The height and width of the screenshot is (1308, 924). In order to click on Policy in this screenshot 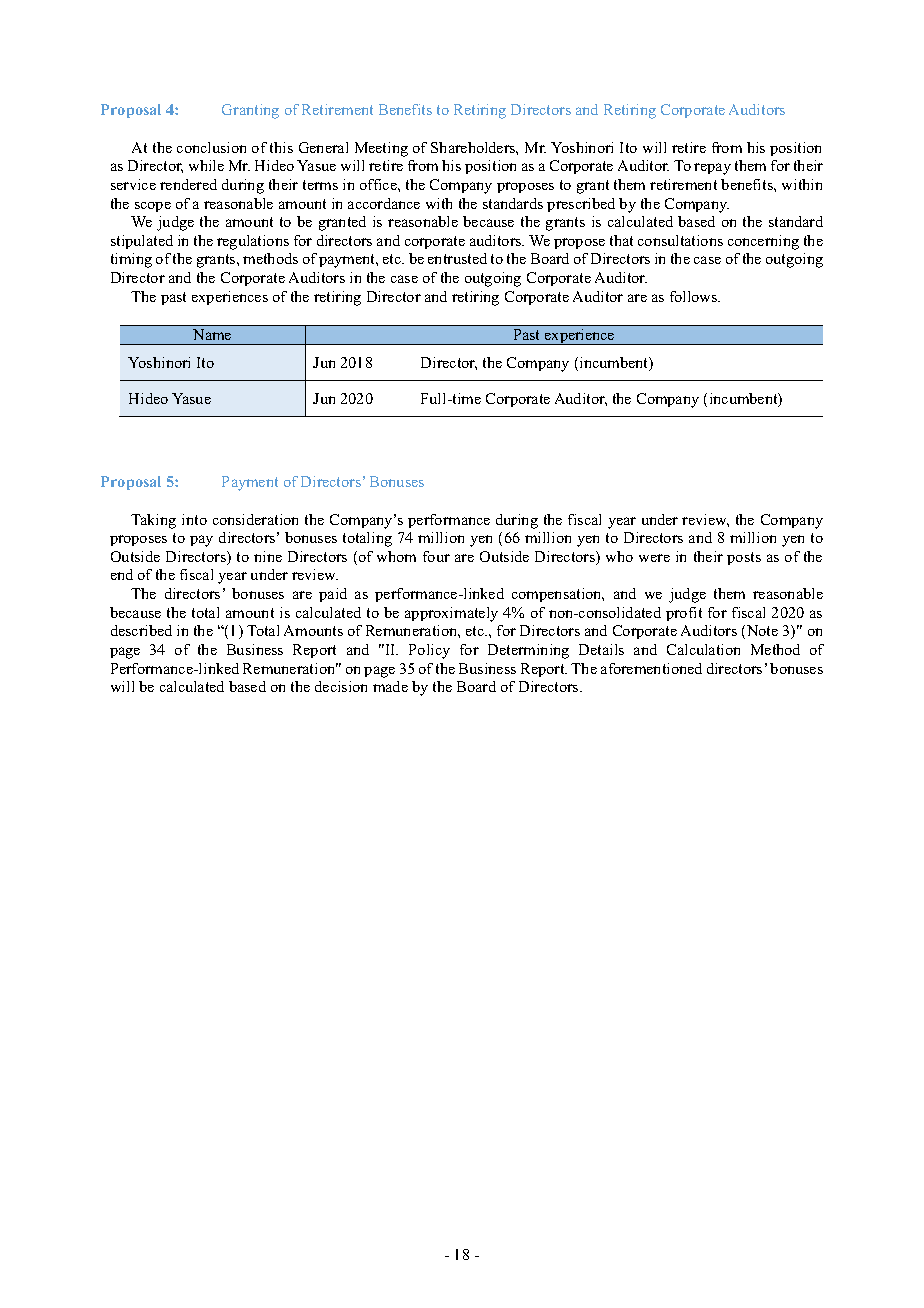, I will do `click(429, 651)`.
